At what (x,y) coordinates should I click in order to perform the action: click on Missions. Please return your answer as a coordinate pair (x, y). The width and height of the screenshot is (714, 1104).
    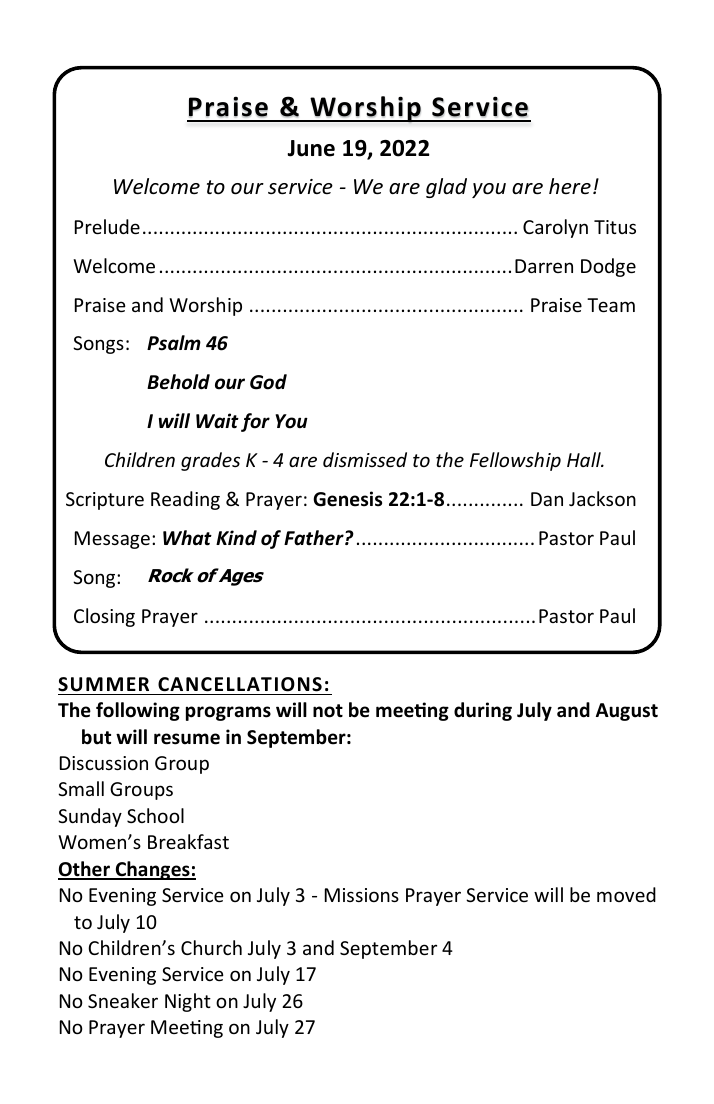
    Looking at the image, I should click on (362, 895).
